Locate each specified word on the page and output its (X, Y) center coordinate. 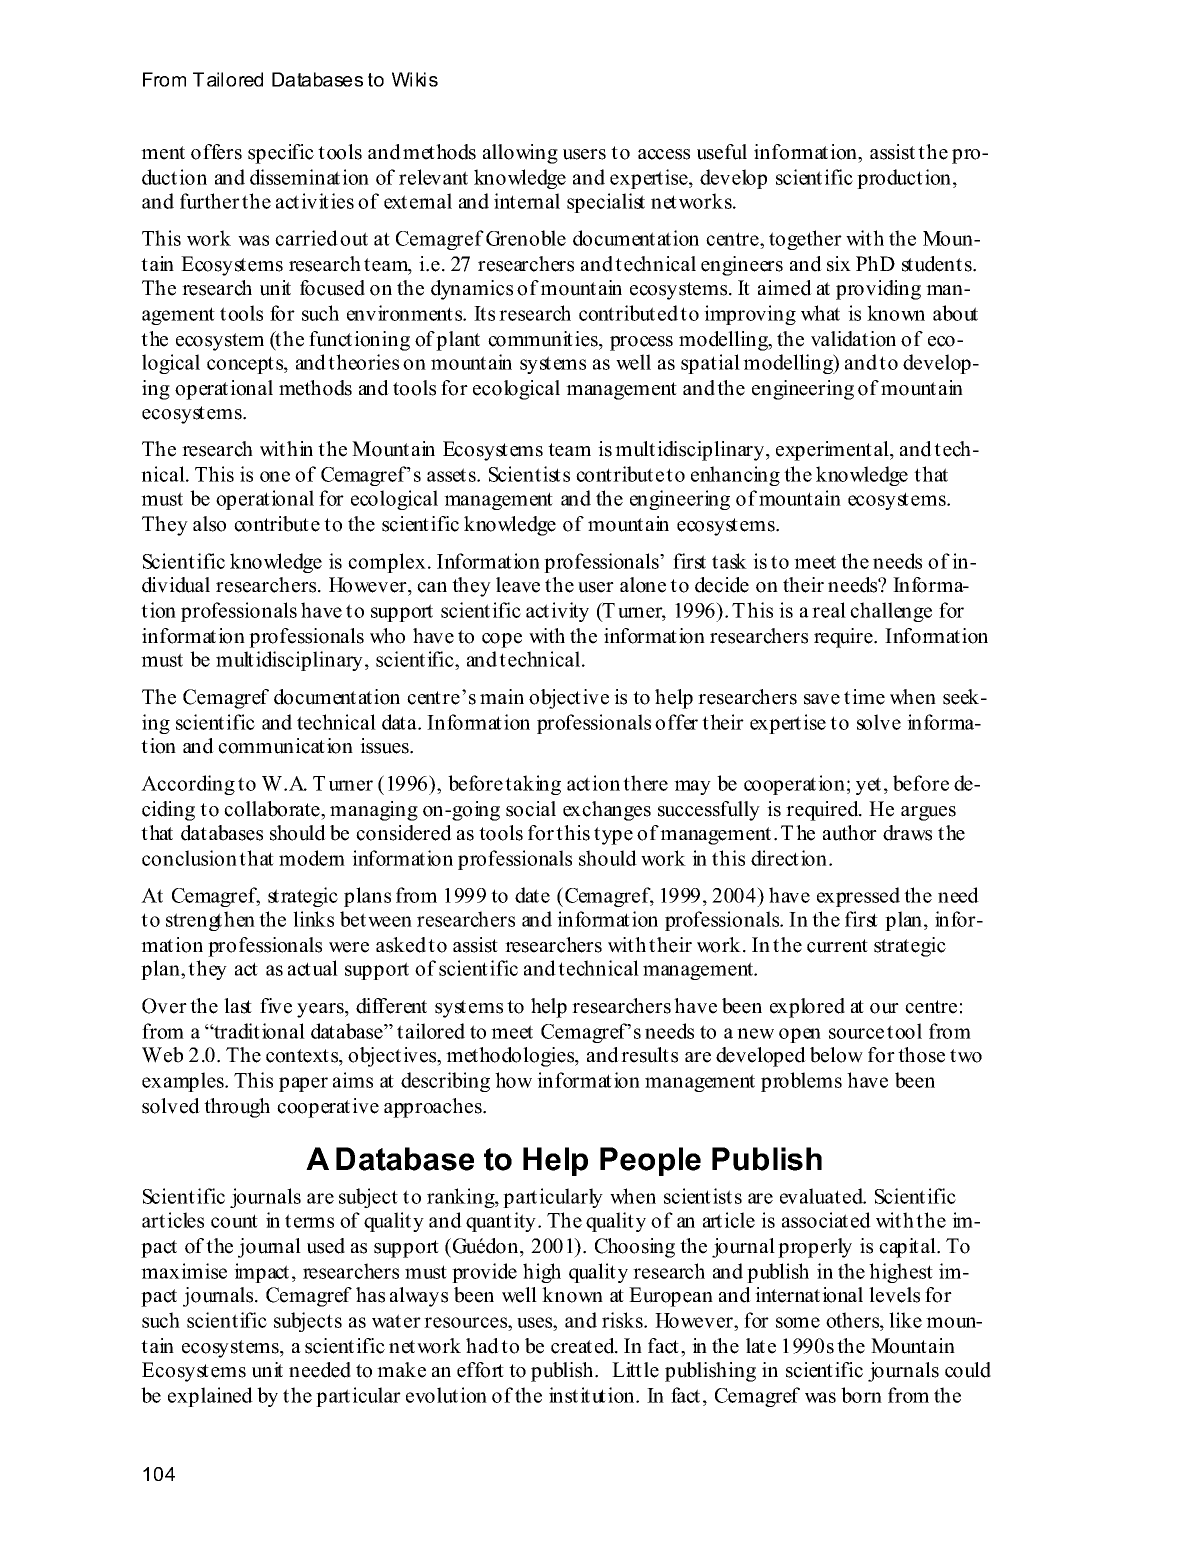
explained (210, 1397)
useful (722, 152)
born (861, 1395)
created (584, 1346)
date (532, 895)
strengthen (210, 921)
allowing (520, 154)
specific (281, 154)
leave (518, 585)
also (209, 524)
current (837, 946)
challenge (891, 612)
